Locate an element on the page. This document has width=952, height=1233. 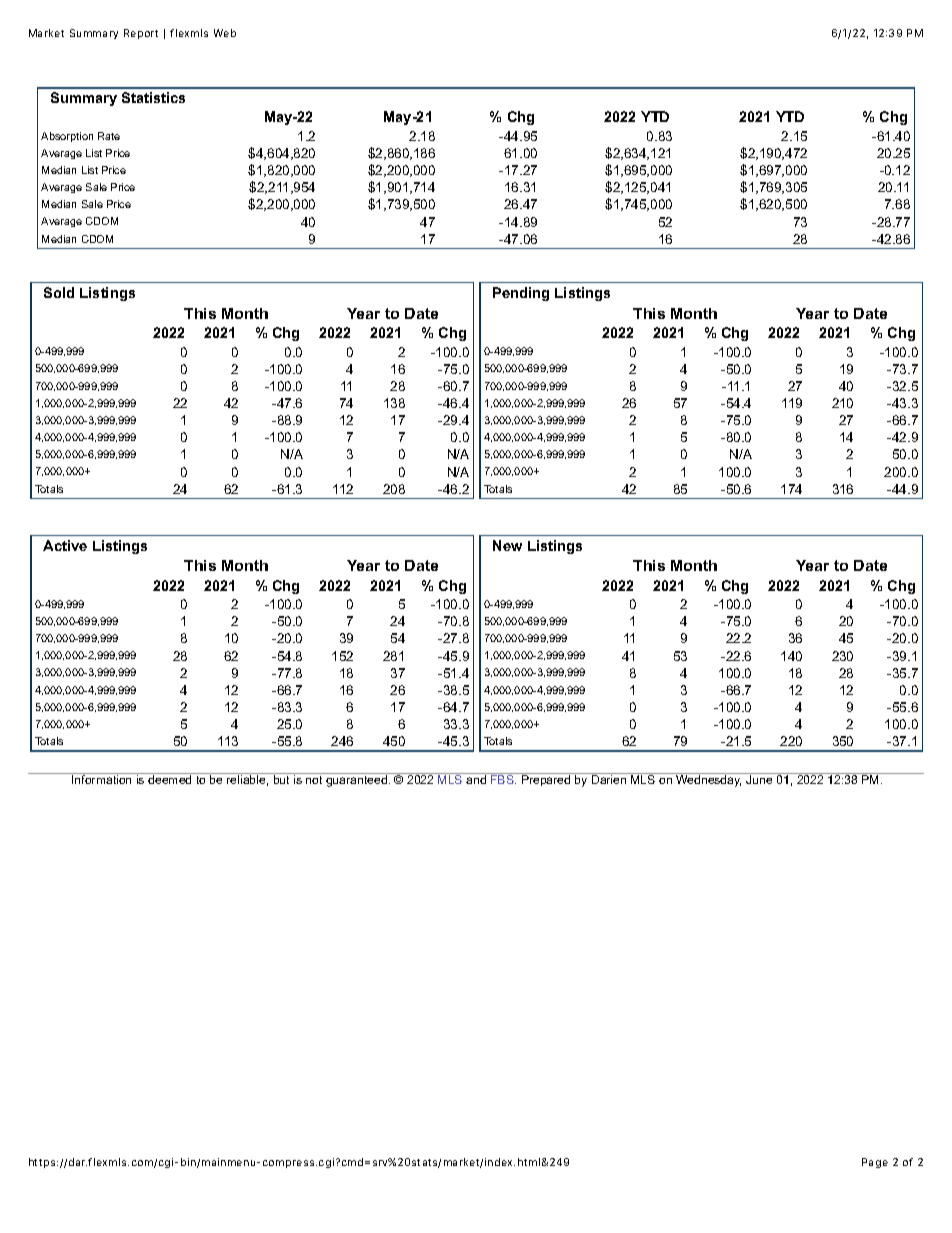
deemed is located at coordinates (169, 779).
